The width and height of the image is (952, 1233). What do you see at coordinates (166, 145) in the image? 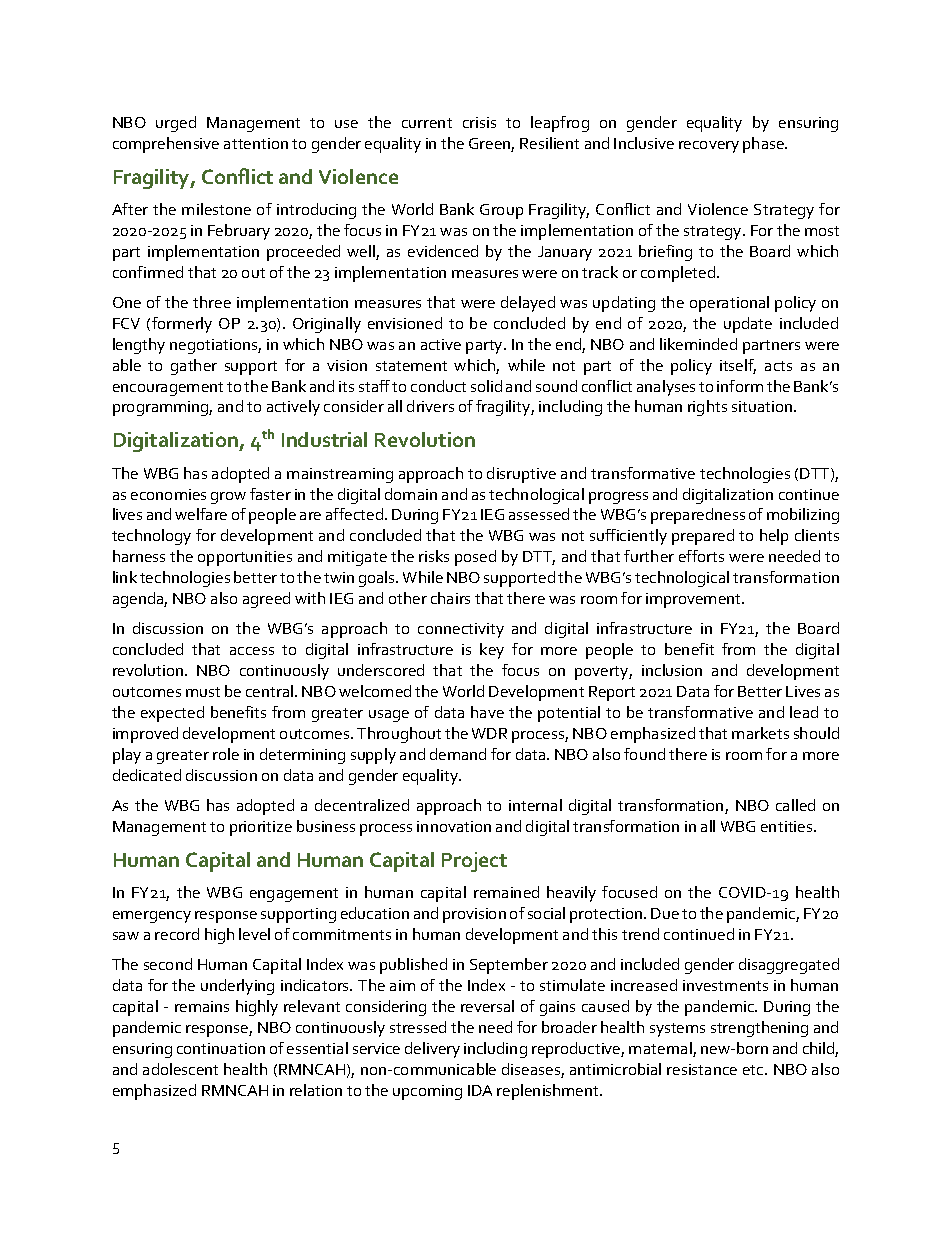
I see `comprehensive` at bounding box center [166, 145].
